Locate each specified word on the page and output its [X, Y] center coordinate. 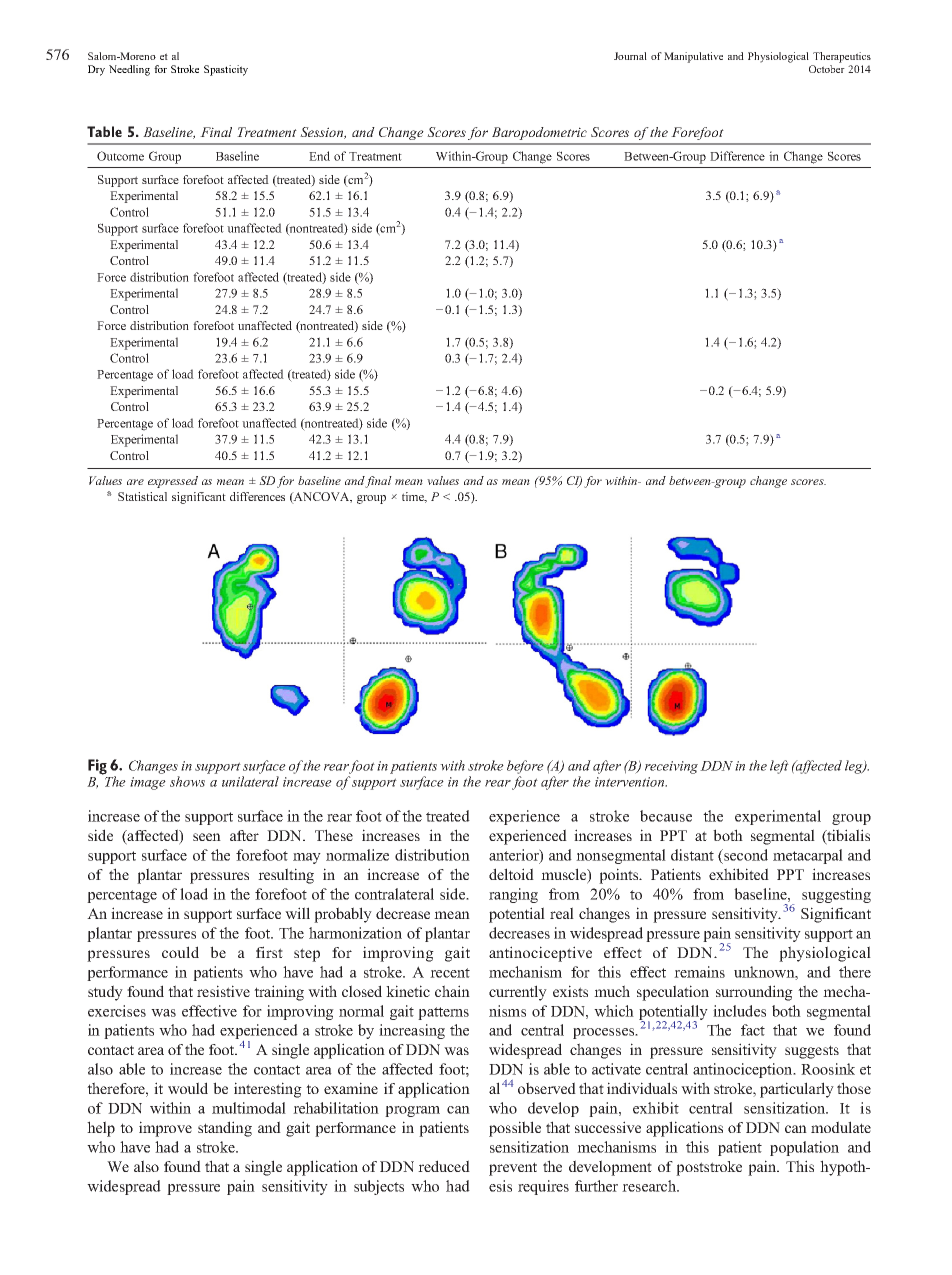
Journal [630, 56]
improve [165, 1129]
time [414, 497]
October [827, 69]
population [804, 1148]
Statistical [142, 496]
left [779, 767]
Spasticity [226, 70]
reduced [444, 1166]
